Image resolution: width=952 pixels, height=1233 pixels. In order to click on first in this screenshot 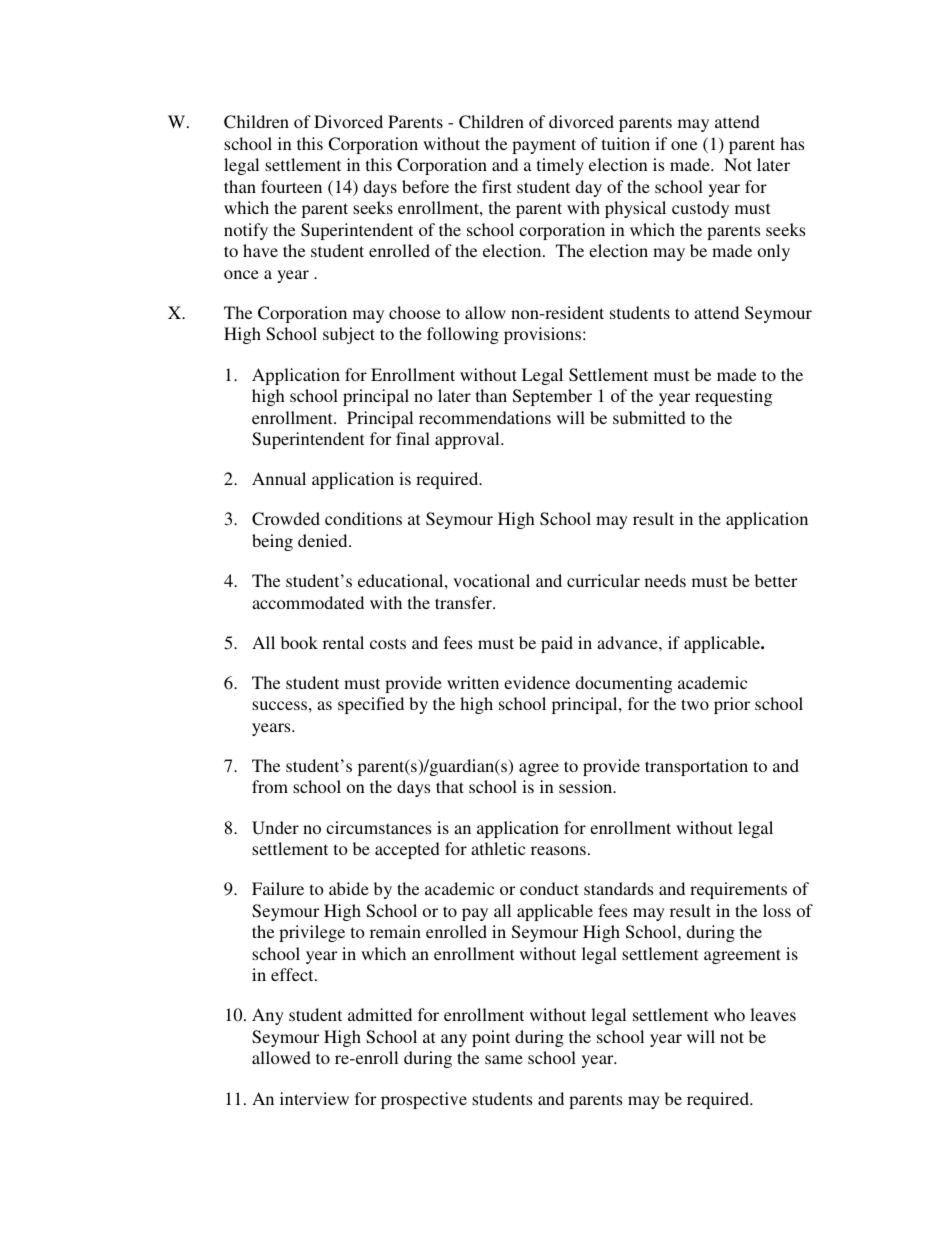, I will do `click(497, 186)`.
